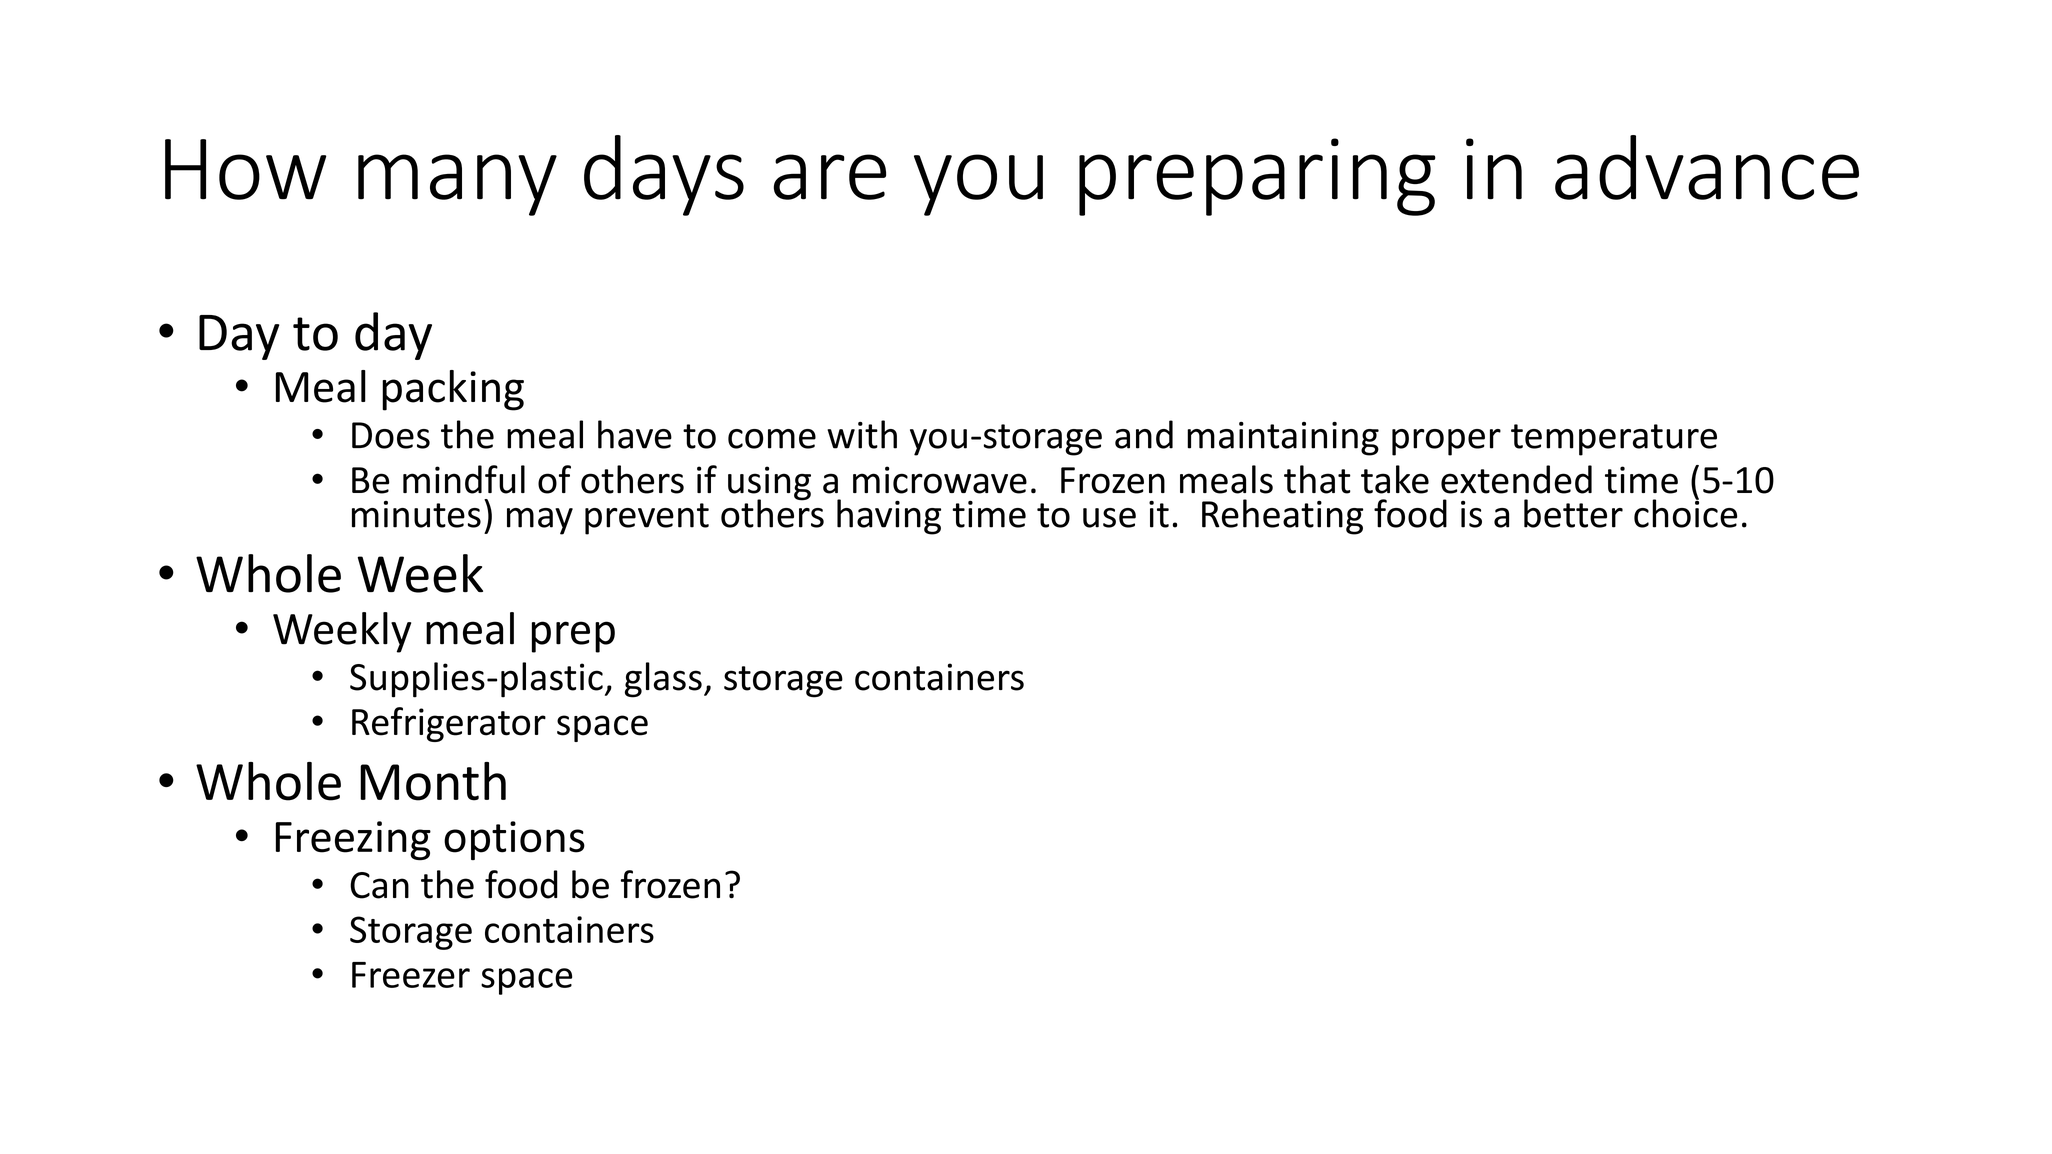 The height and width of the document is (1154, 2052). Describe the element at coordinates (379, 885) in the document. I see `Can` at that location.
